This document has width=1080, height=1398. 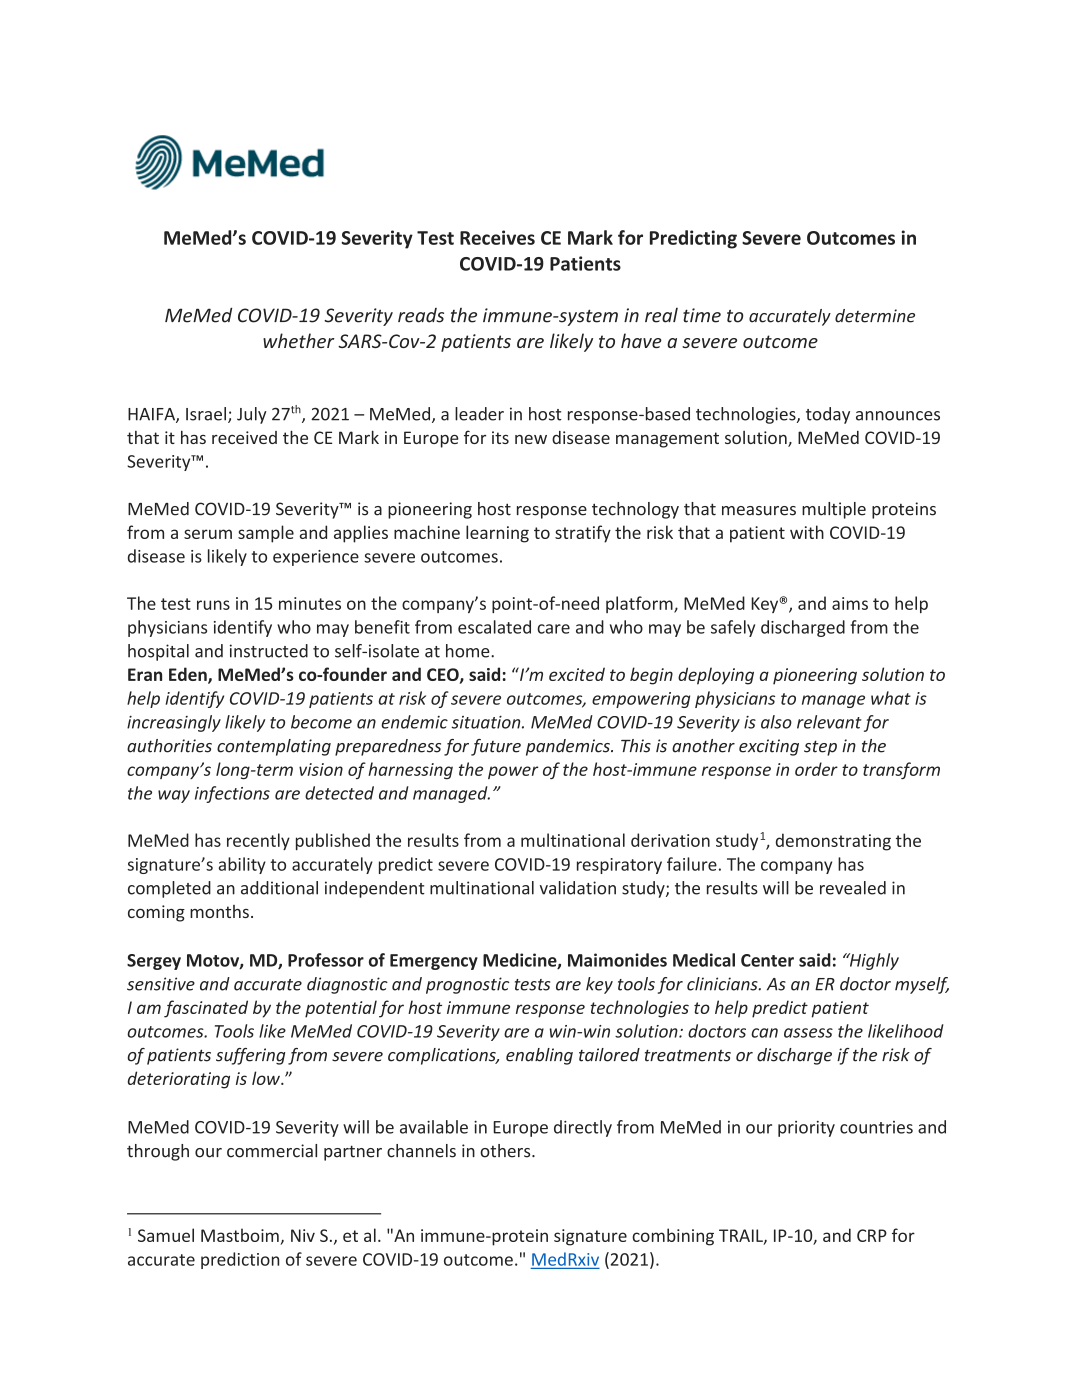 I want to click on Niv, so click(x=303, y=1235).
